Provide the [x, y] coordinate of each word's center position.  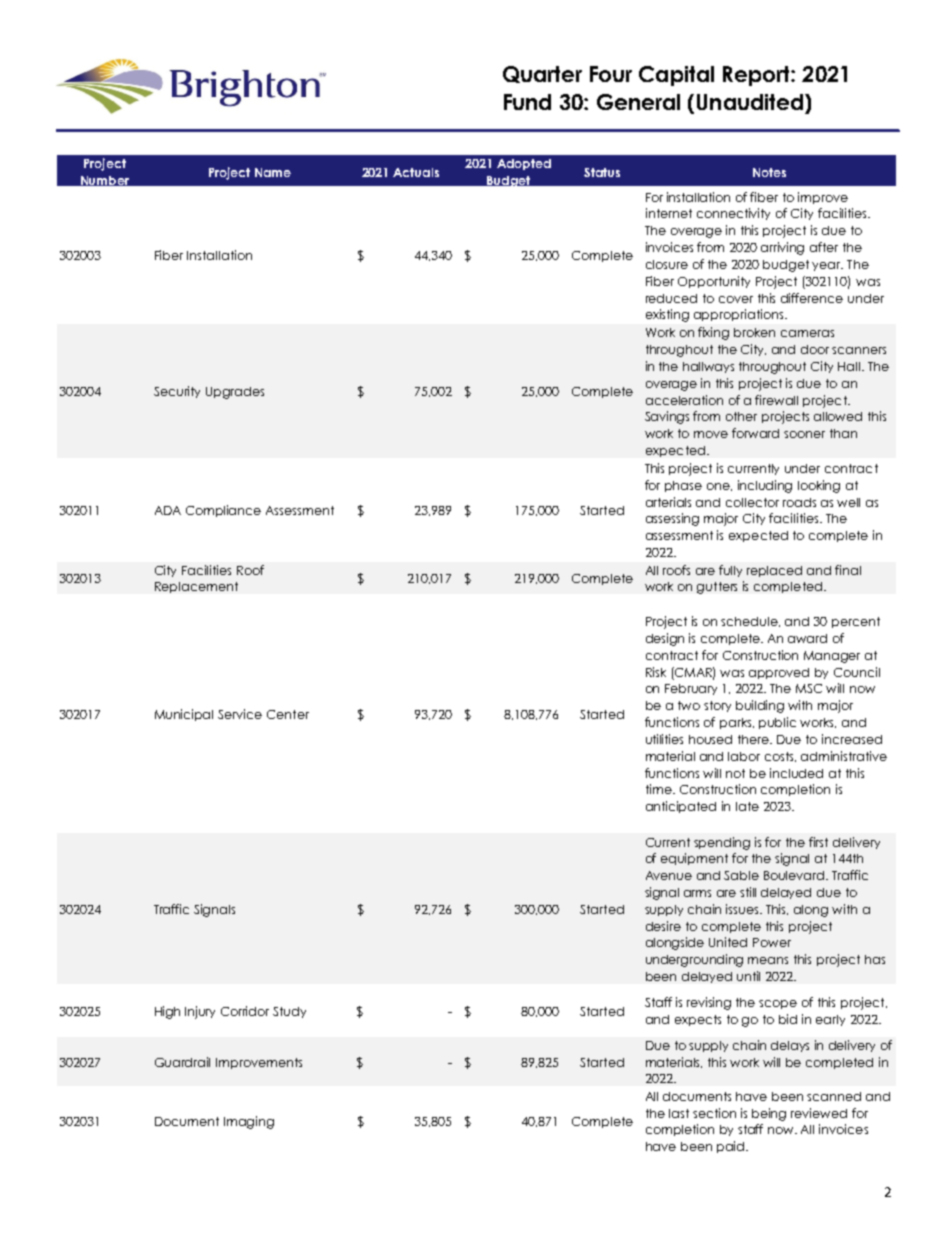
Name [273, 172]
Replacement [196, 587]
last [679, 1113]
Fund [527, 102]
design [665, 639]
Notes [769, 172]
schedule [750, 622]
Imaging [249, 1122]
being [769, 1114]
